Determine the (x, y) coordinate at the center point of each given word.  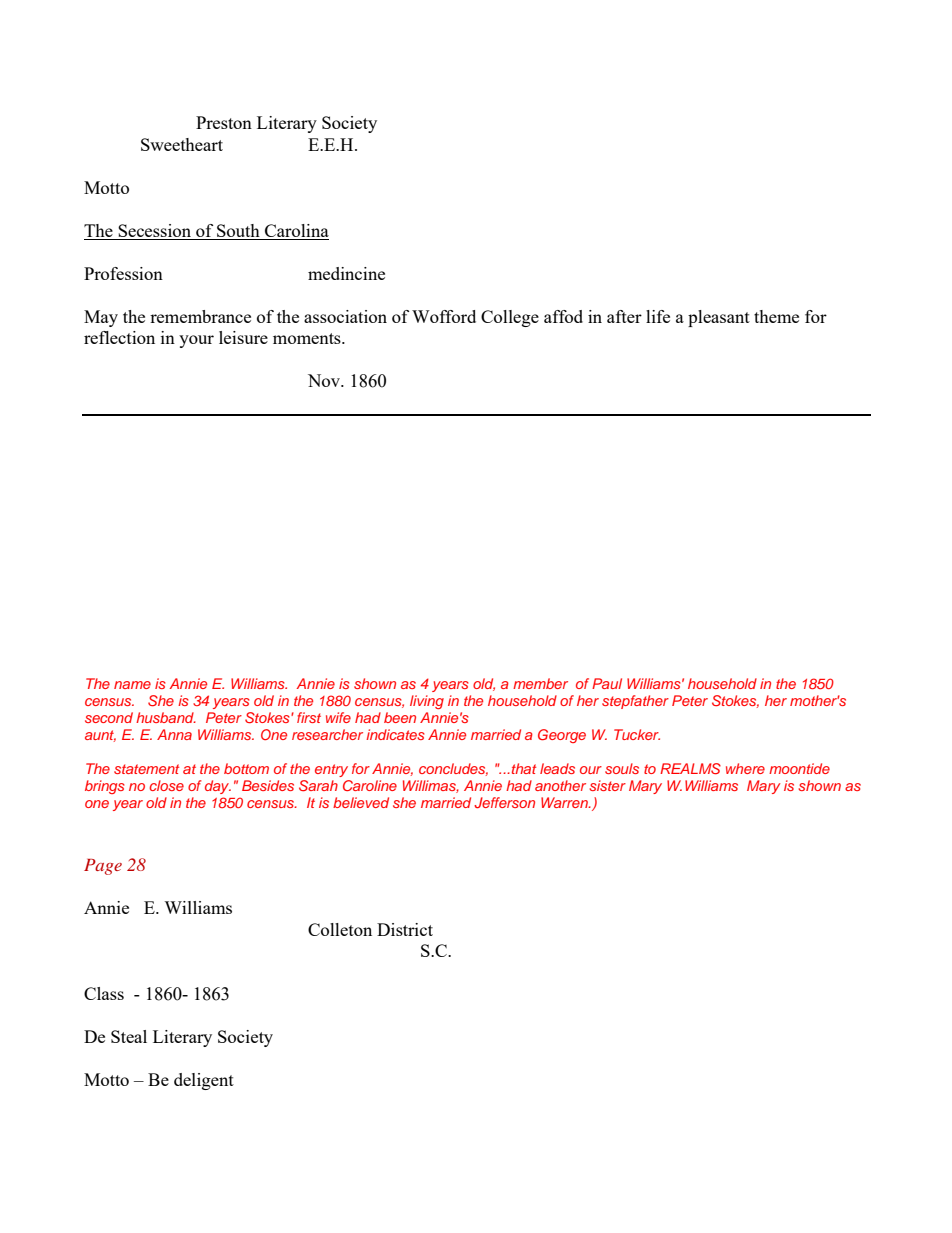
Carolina (297, 230)
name (132, 685)
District (405, 929)
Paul (607, 683)
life (658, 316)
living (427, 702)
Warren (565, 802)
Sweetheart (182, 144)
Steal (129, 1036)
